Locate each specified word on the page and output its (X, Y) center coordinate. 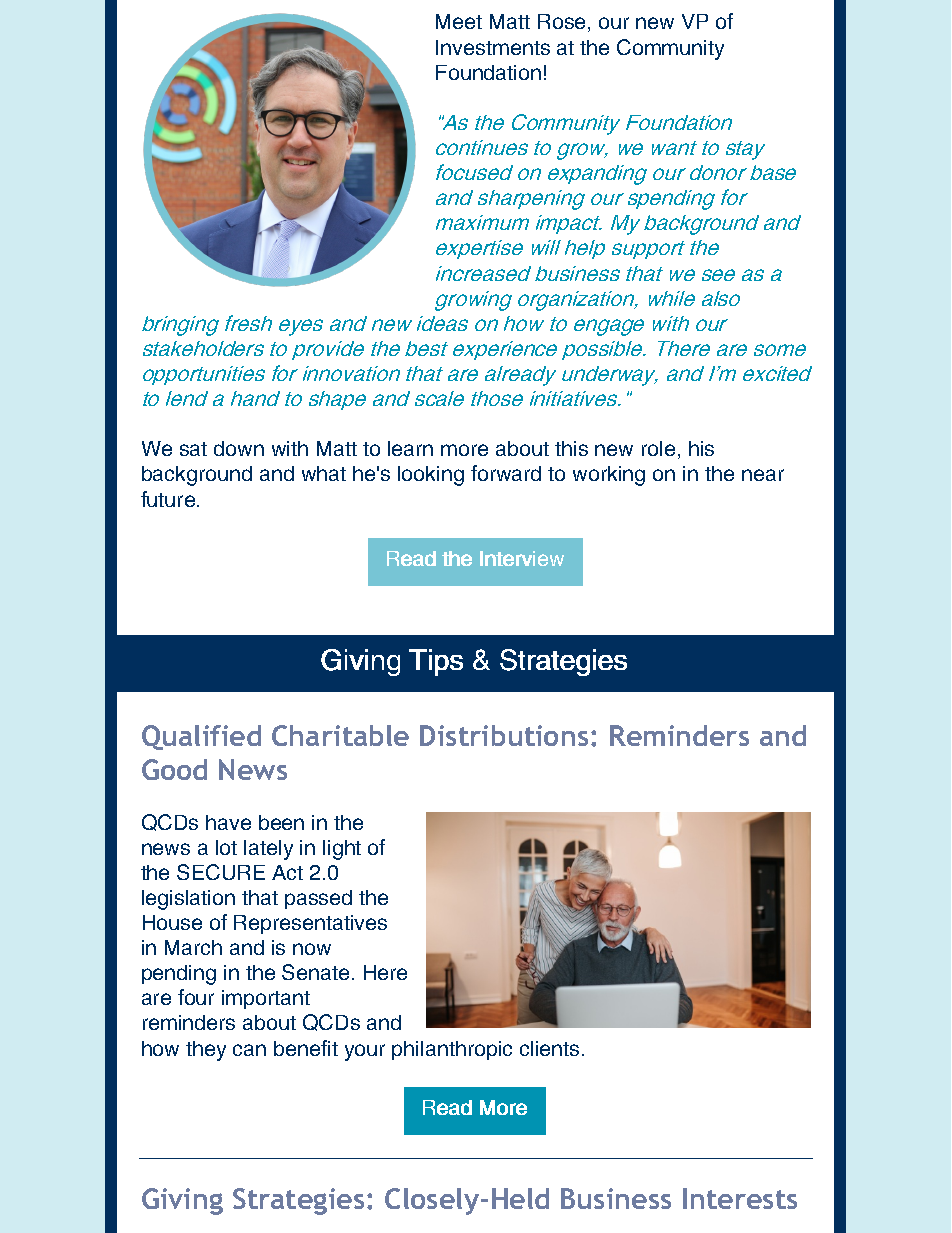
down (239, 448)
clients (549, 1048)
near (763, 475)
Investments (493, 47)
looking (431, 476)
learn (410, 448)
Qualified (201, 737)
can (249, 1050)
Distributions (504, 735)
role (658, 448)
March (193, 947)
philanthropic (452, 1050)
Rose (561, 21)
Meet (459, 21)
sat (193, 449)
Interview (522, 558)
